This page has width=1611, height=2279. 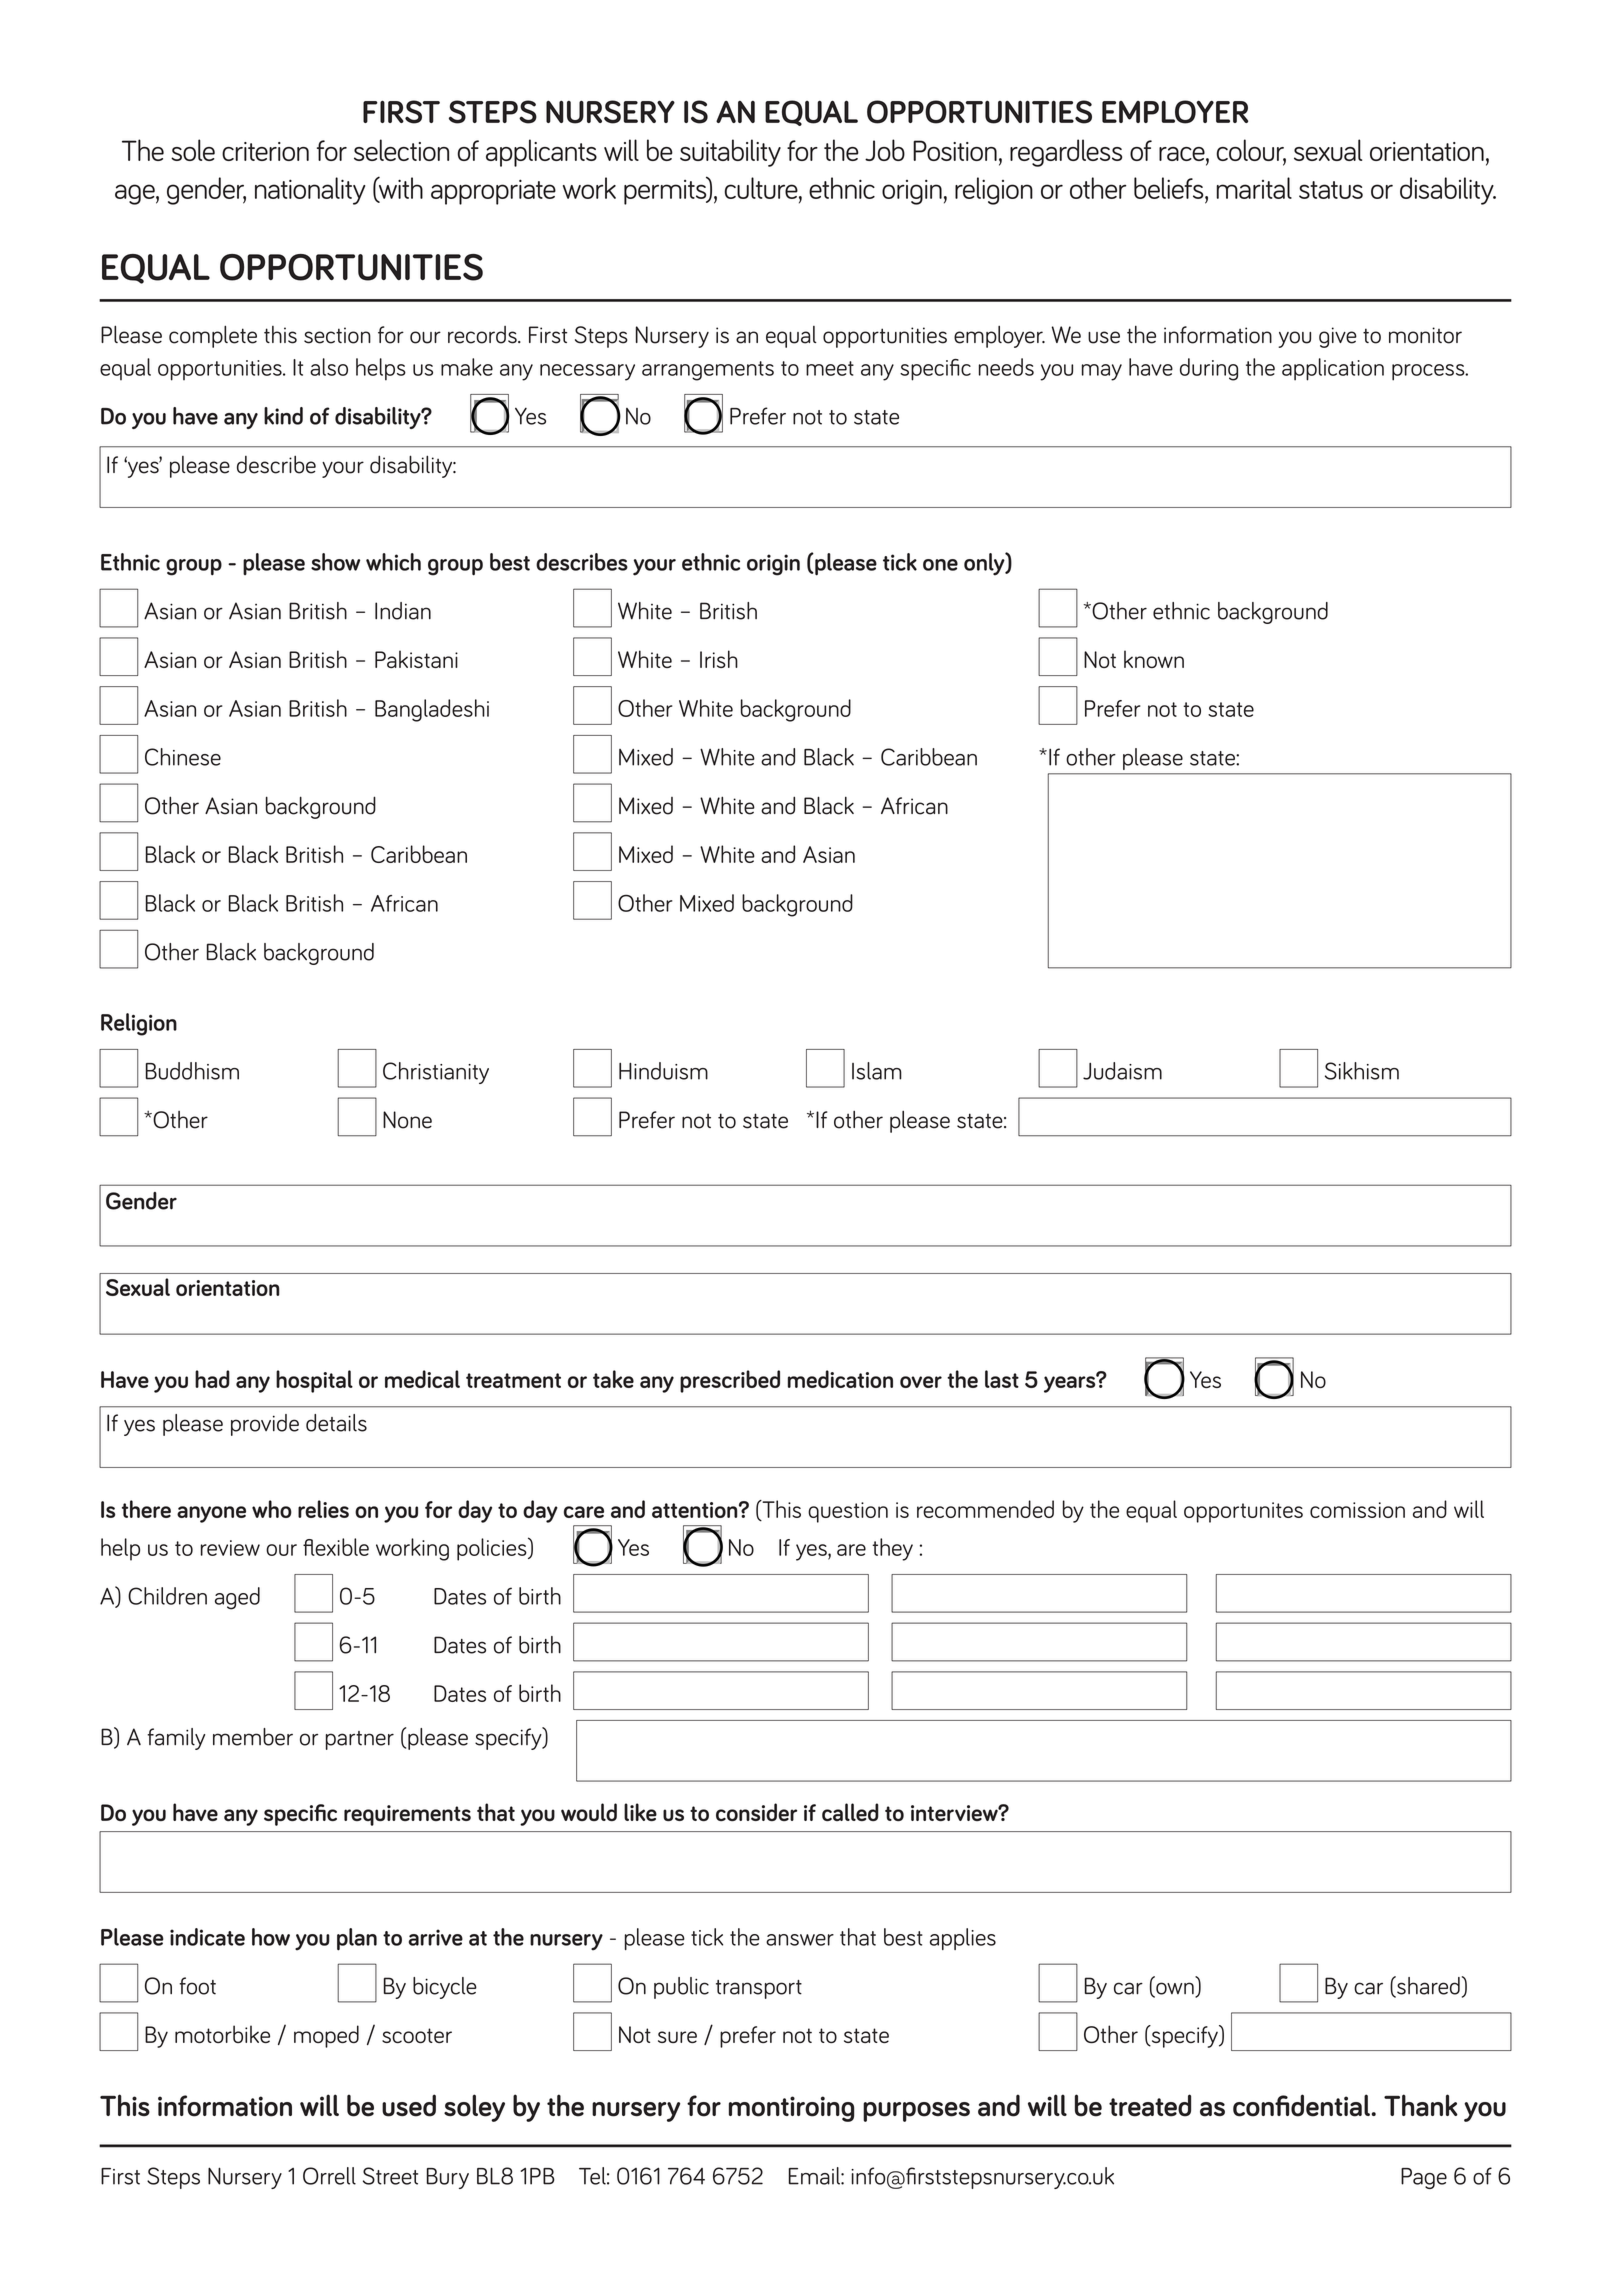 I want to click on purposes, so click(x=916, y=2112).
